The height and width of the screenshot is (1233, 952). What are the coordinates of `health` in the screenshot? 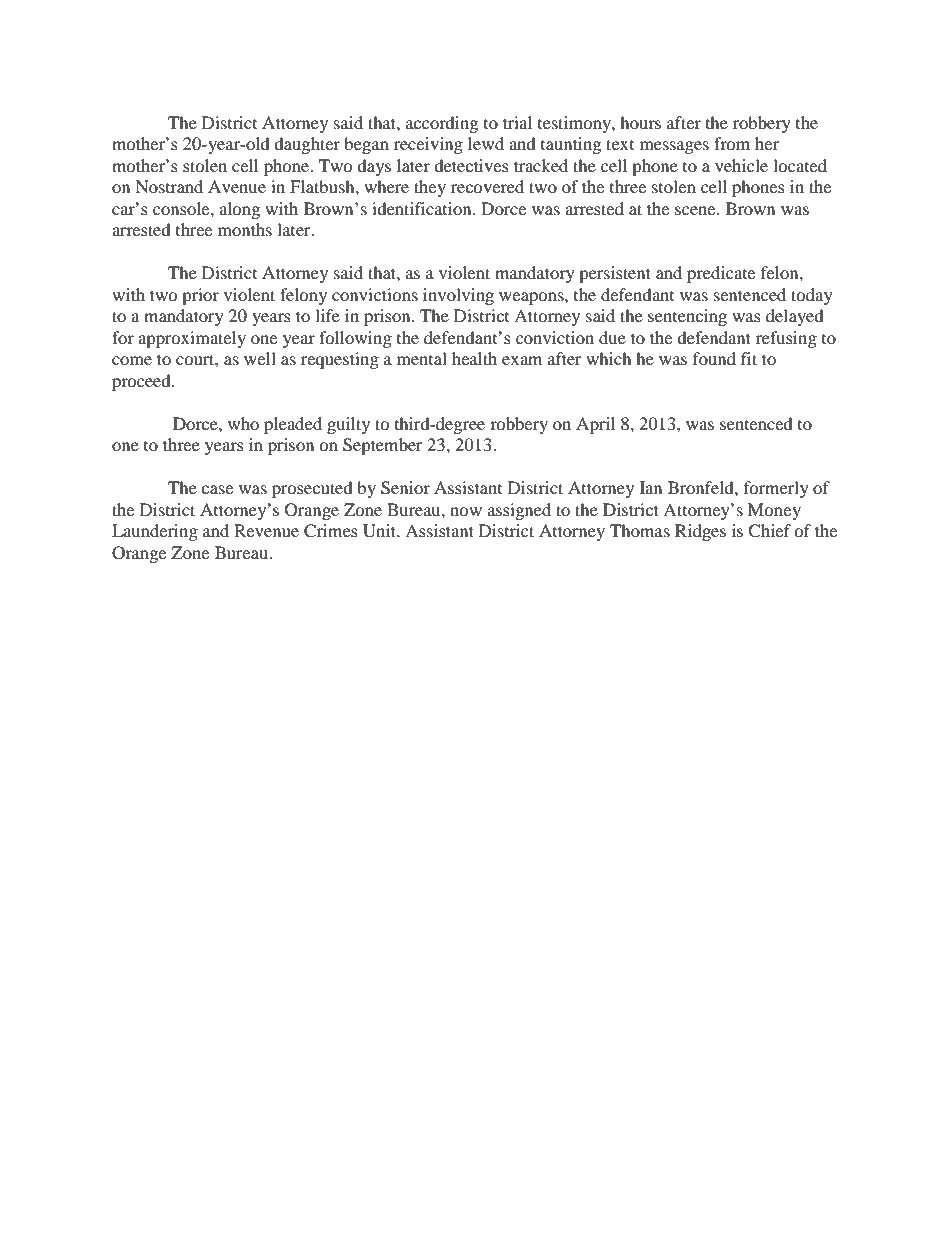 It's located at (474, 358).
